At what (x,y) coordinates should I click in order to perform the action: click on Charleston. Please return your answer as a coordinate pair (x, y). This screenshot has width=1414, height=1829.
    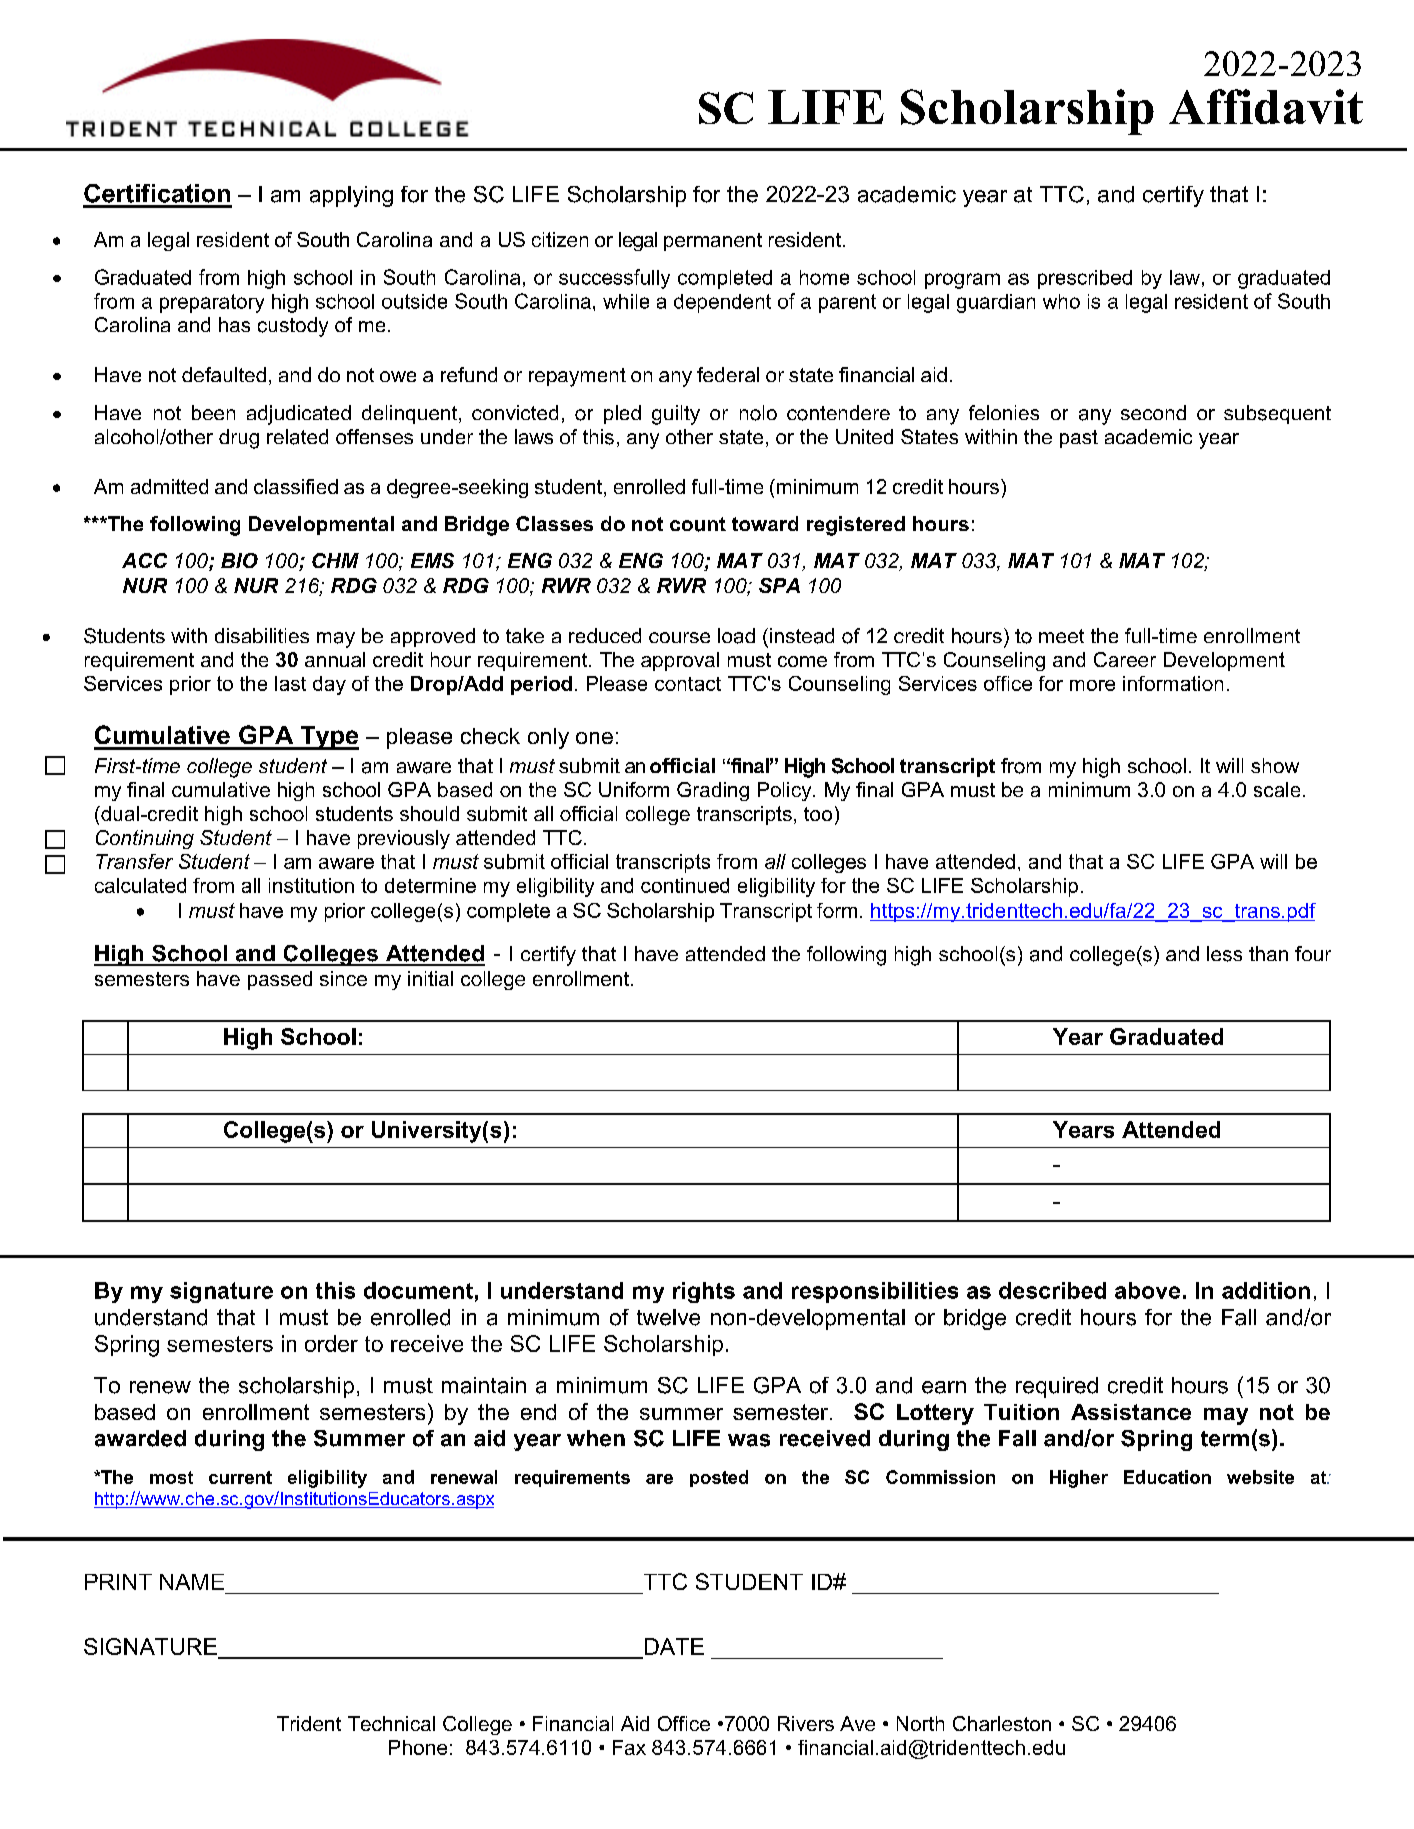
    Looking at the image, I should click on (1002, 1723).
